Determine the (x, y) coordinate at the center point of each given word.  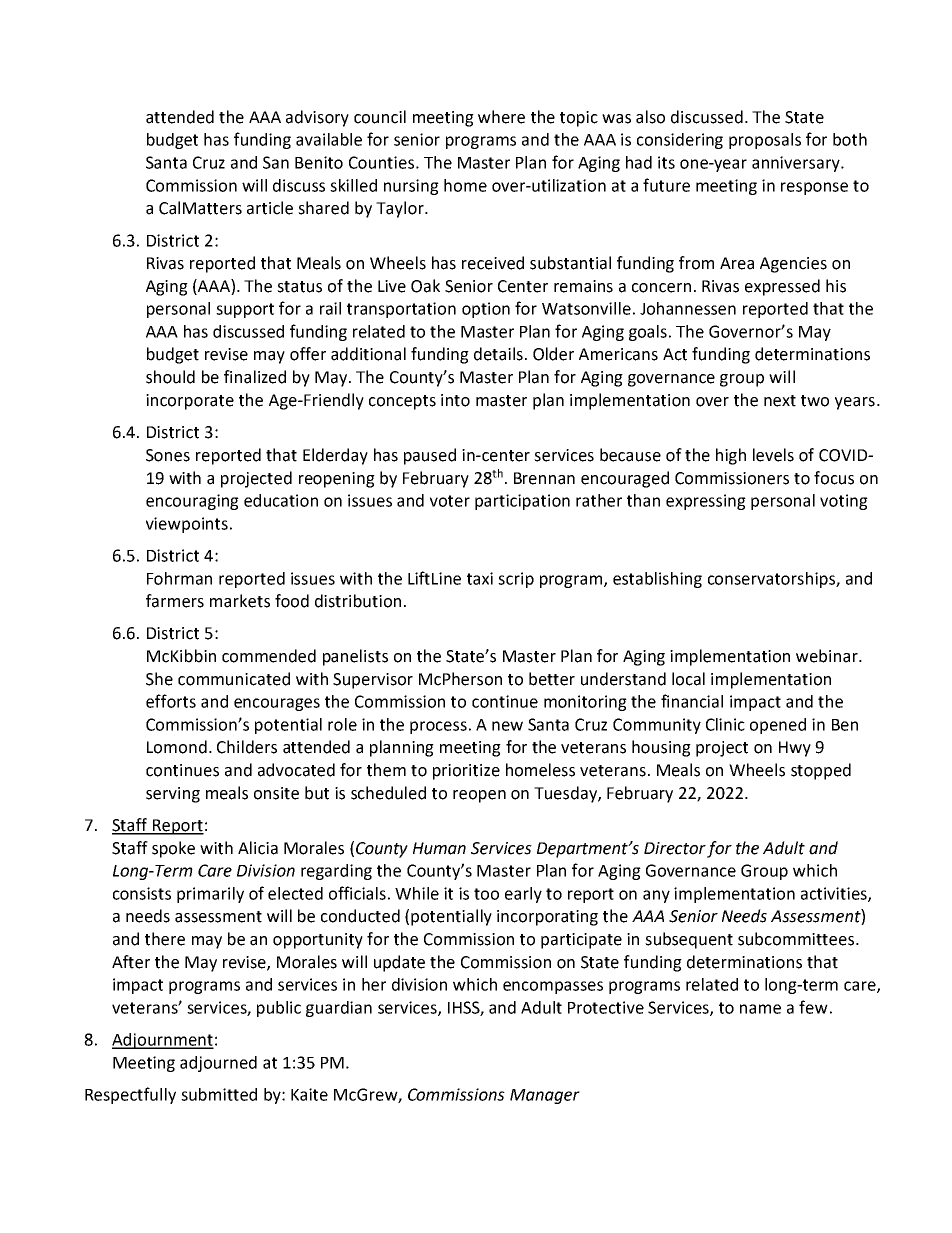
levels (773, 455)
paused (430, 456)
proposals (765, 141)
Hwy (795, 749)
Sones (168, 455)
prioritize (466, 772)
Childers (247, 747)
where (501, 117)
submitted (219, 1094)
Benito (319, 162)
